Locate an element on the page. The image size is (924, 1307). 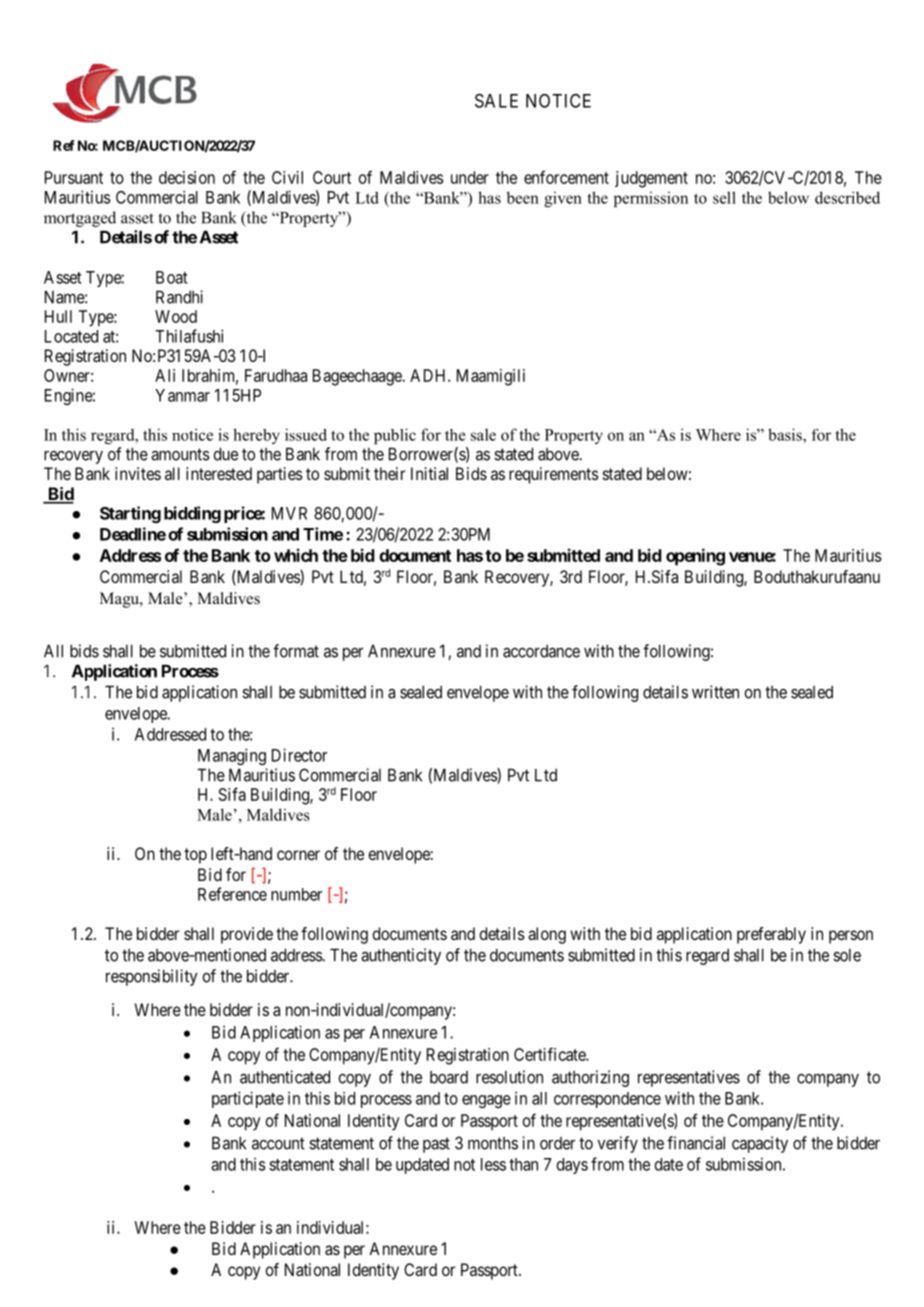
basis is located at coordinates (786, 434).
